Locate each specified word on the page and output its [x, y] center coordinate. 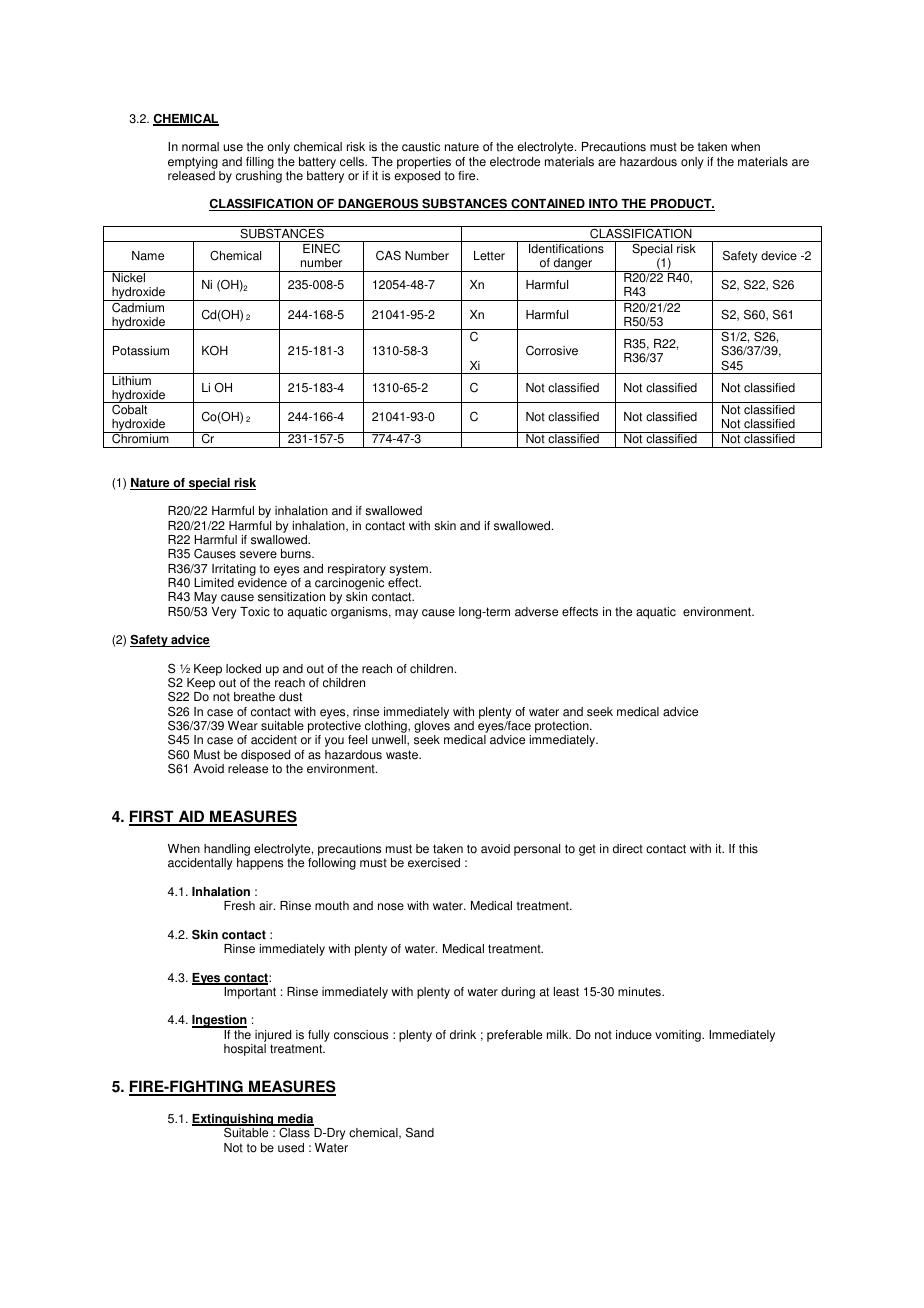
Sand [420, 1132]
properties [424, 163]
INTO [603, 205]
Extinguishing [234, 1121]
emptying [193, 163]
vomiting [679, 1036]
